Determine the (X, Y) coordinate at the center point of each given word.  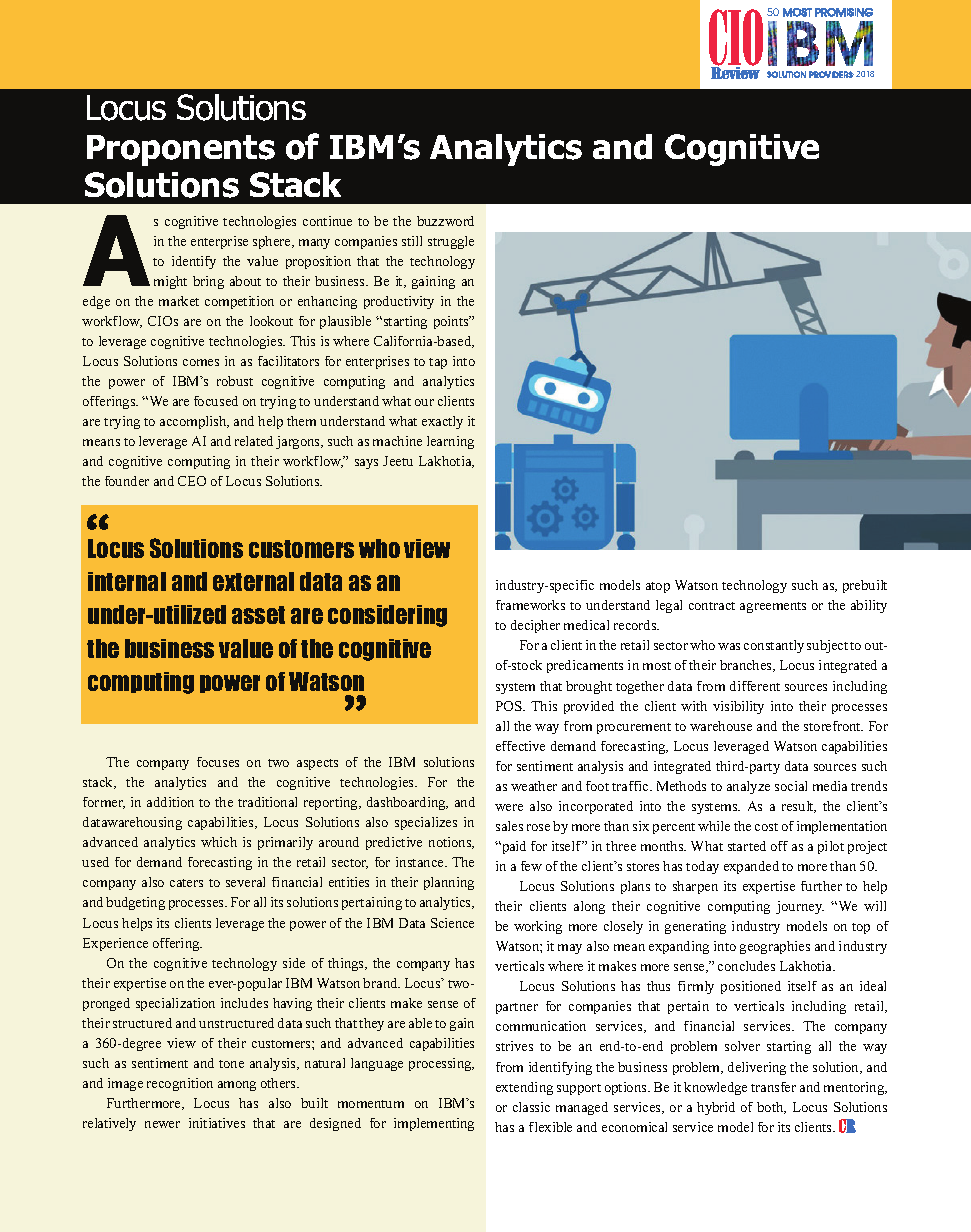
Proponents (181, 150)
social (791, 786)
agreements (773, 607)
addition (170, 802)
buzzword (445, 221)
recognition (180, 1084)
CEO (192, 481)
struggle (451, 242)
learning (450, 442)
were (509, 807)
